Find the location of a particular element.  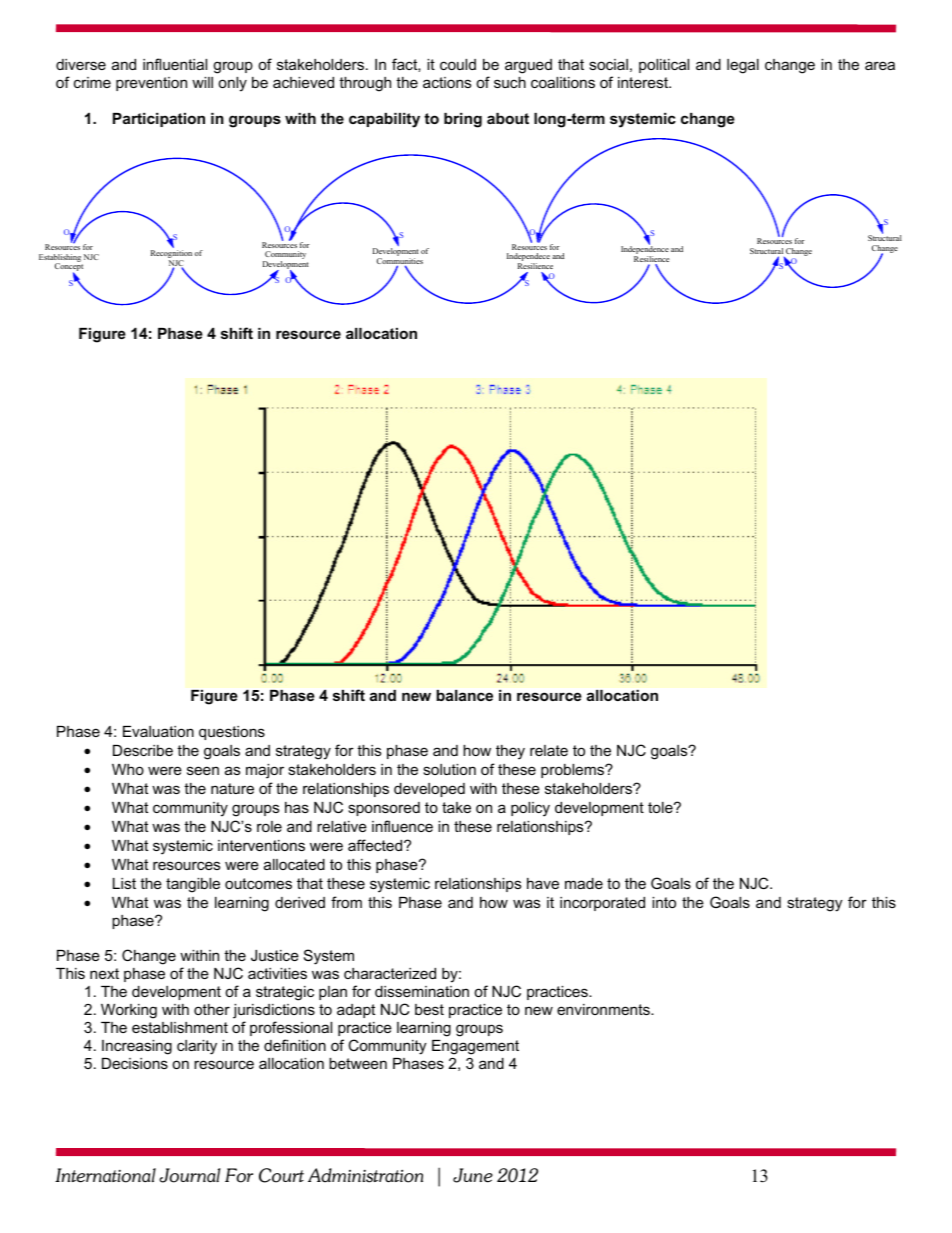

Journal is located at coordinates (189, 1175).
